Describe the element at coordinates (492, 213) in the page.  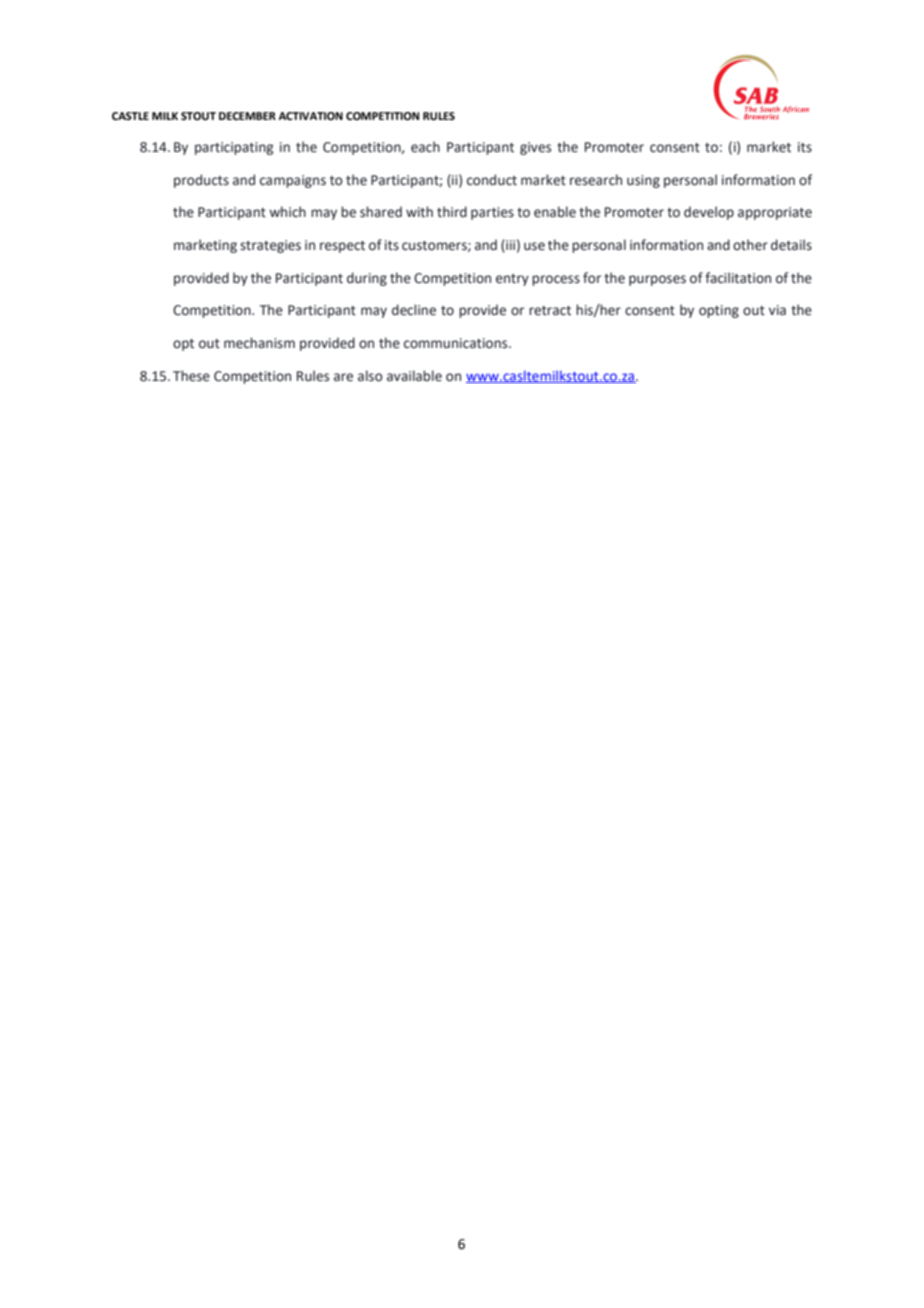
I see `parties` at that location.
